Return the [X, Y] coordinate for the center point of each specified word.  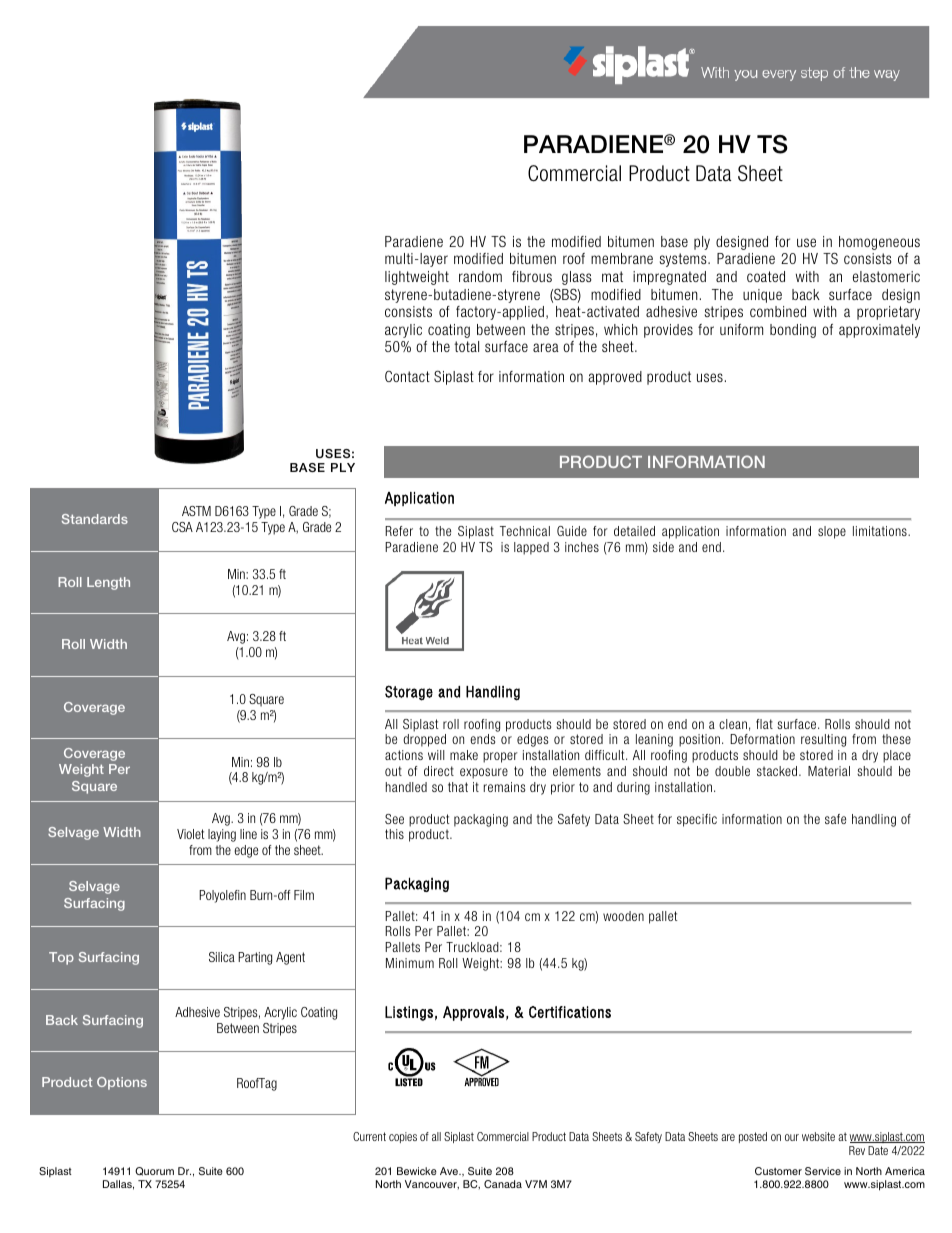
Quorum [154, 1171]
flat [764, 724]
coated [766, 276]
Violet [190, 834]
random [480, 276]
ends [482, 739]
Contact [407, 376]
